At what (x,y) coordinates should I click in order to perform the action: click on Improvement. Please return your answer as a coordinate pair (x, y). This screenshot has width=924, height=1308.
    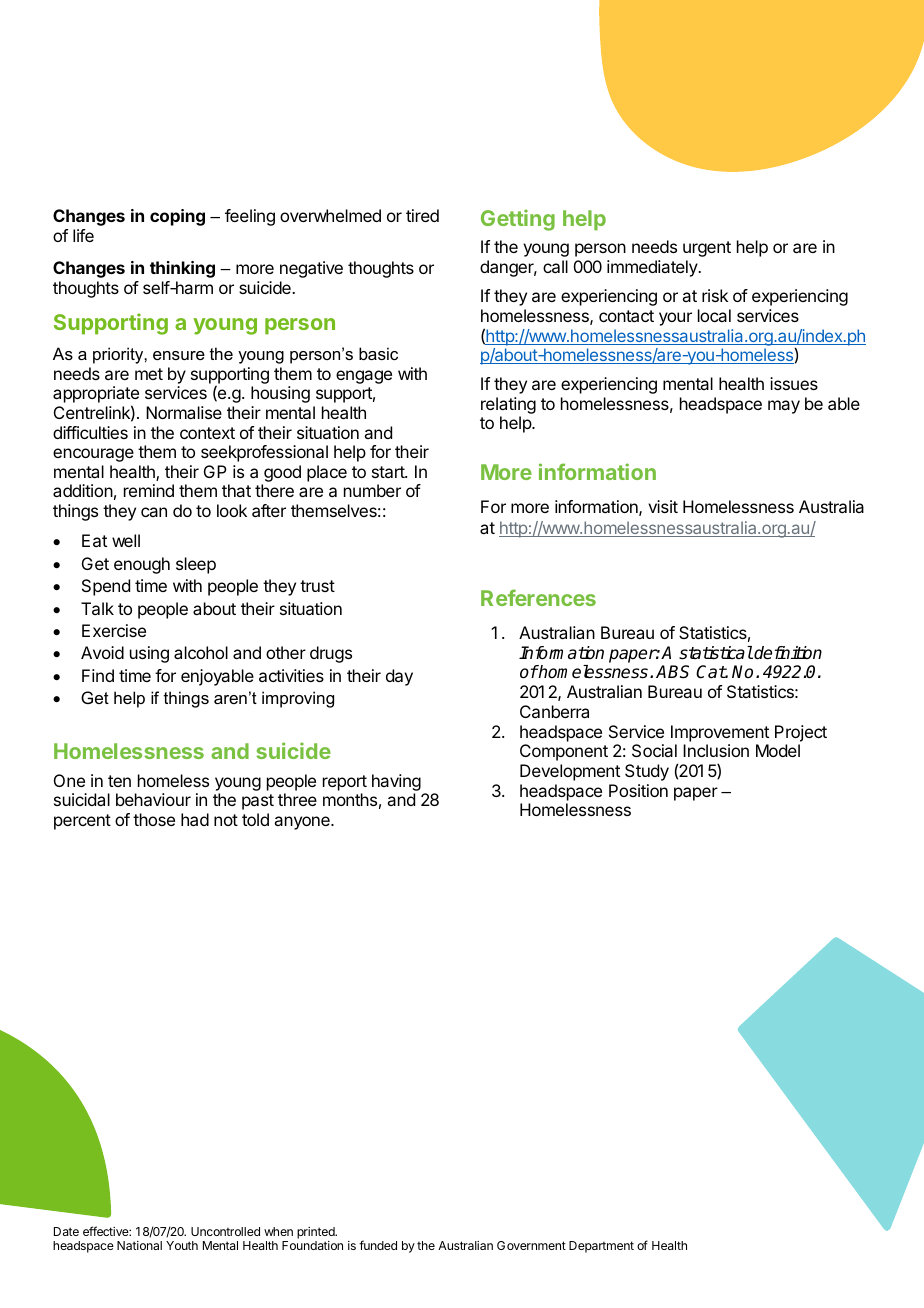
    Looking at the image, I should click on (720, 733).
